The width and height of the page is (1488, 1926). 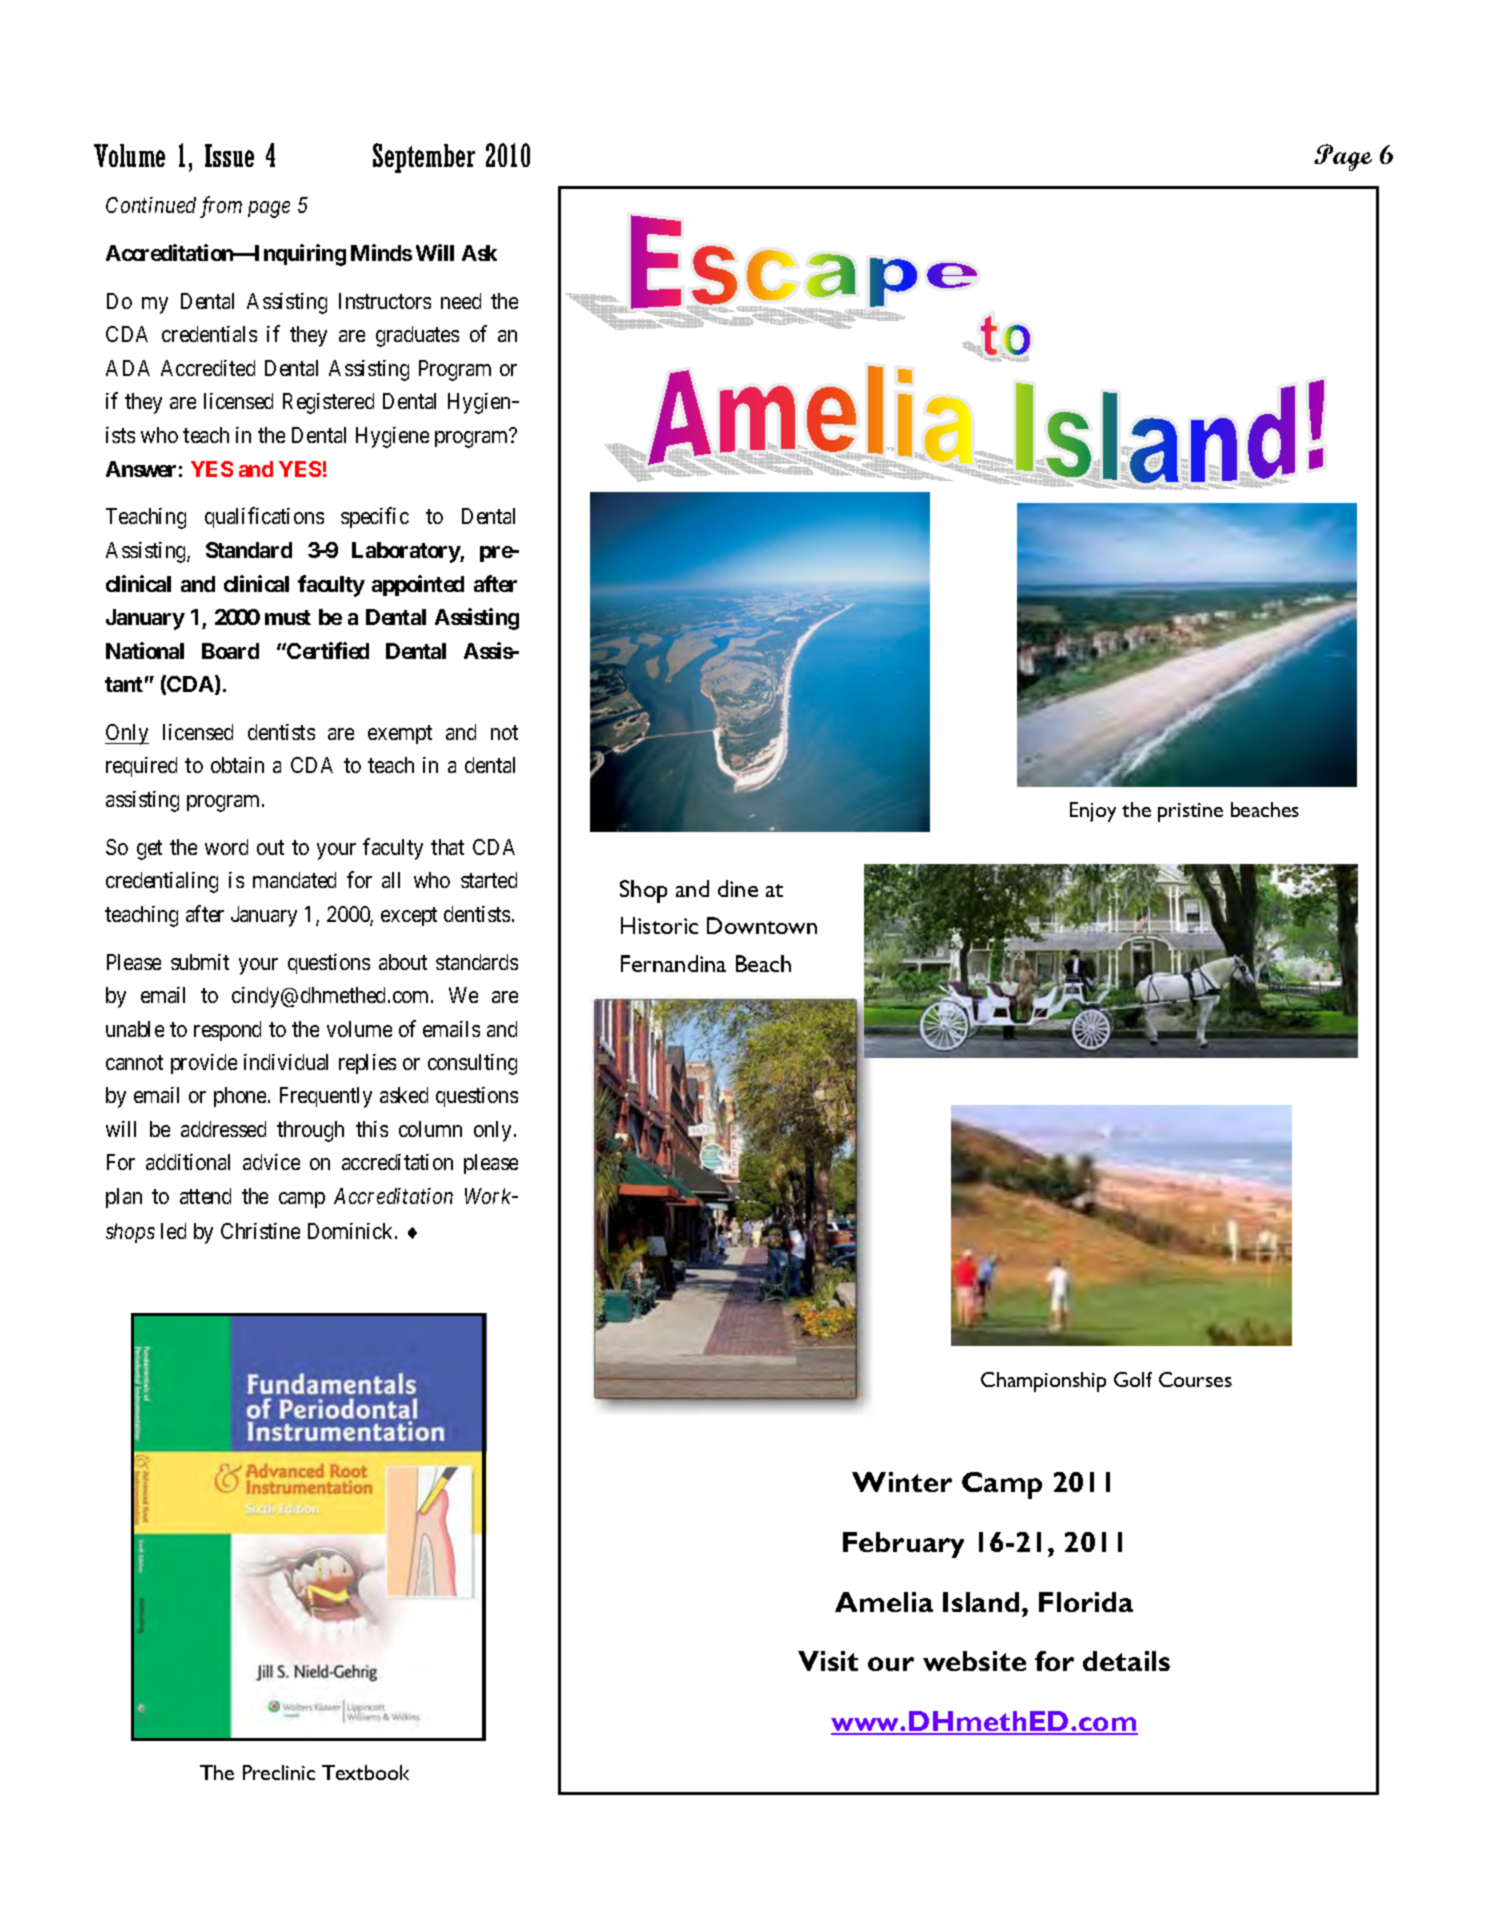 What do you see at coordinates (424, 158) in the page?
I see `September` at bounding box center [424, 158].
